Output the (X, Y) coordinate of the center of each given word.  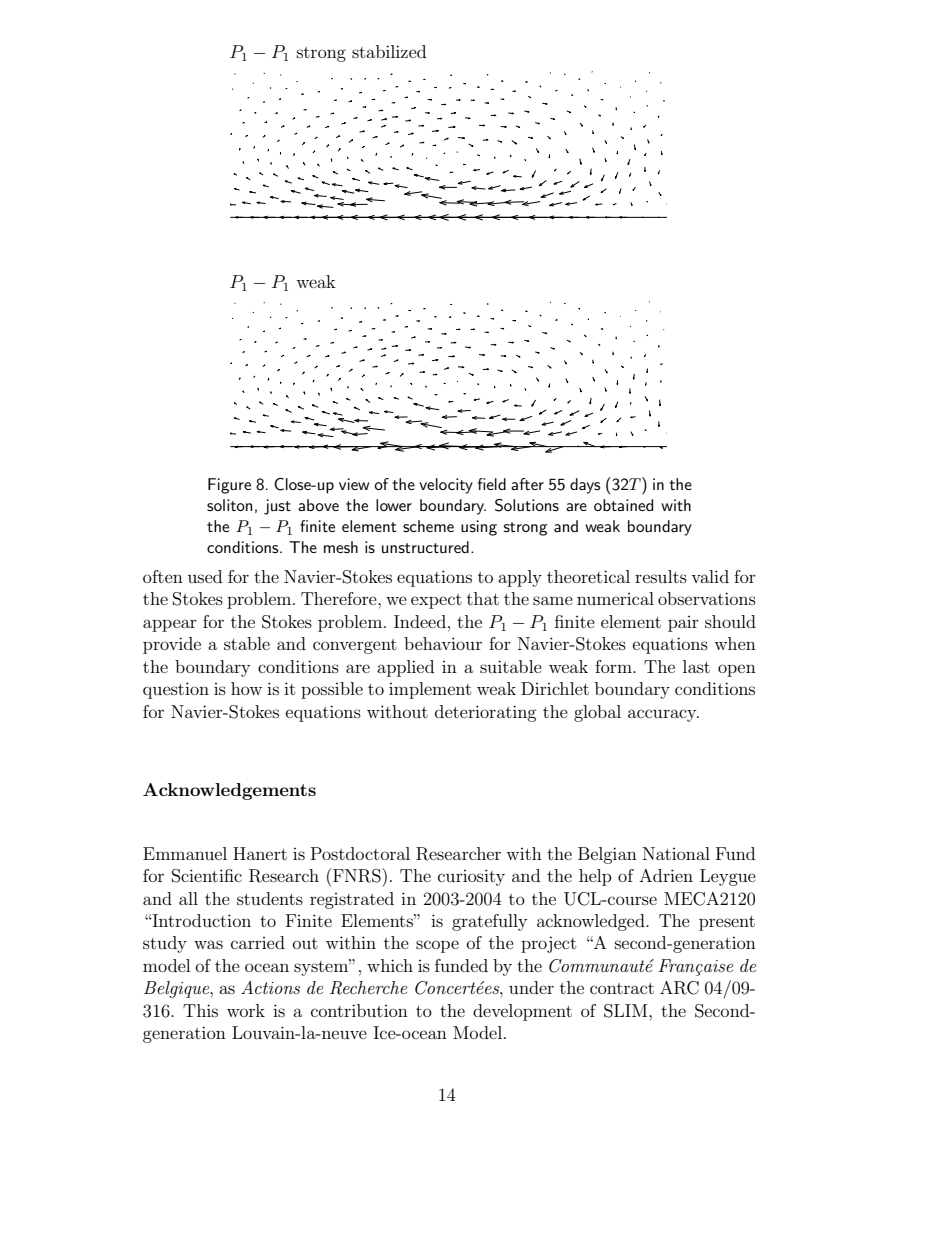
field (492, 484)
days (585, 486)
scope (437, 946)
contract (622, 988)
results (661, 576)
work (246, 1010)
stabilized (389, 51)
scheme (428, 526)
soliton (229, 505)
